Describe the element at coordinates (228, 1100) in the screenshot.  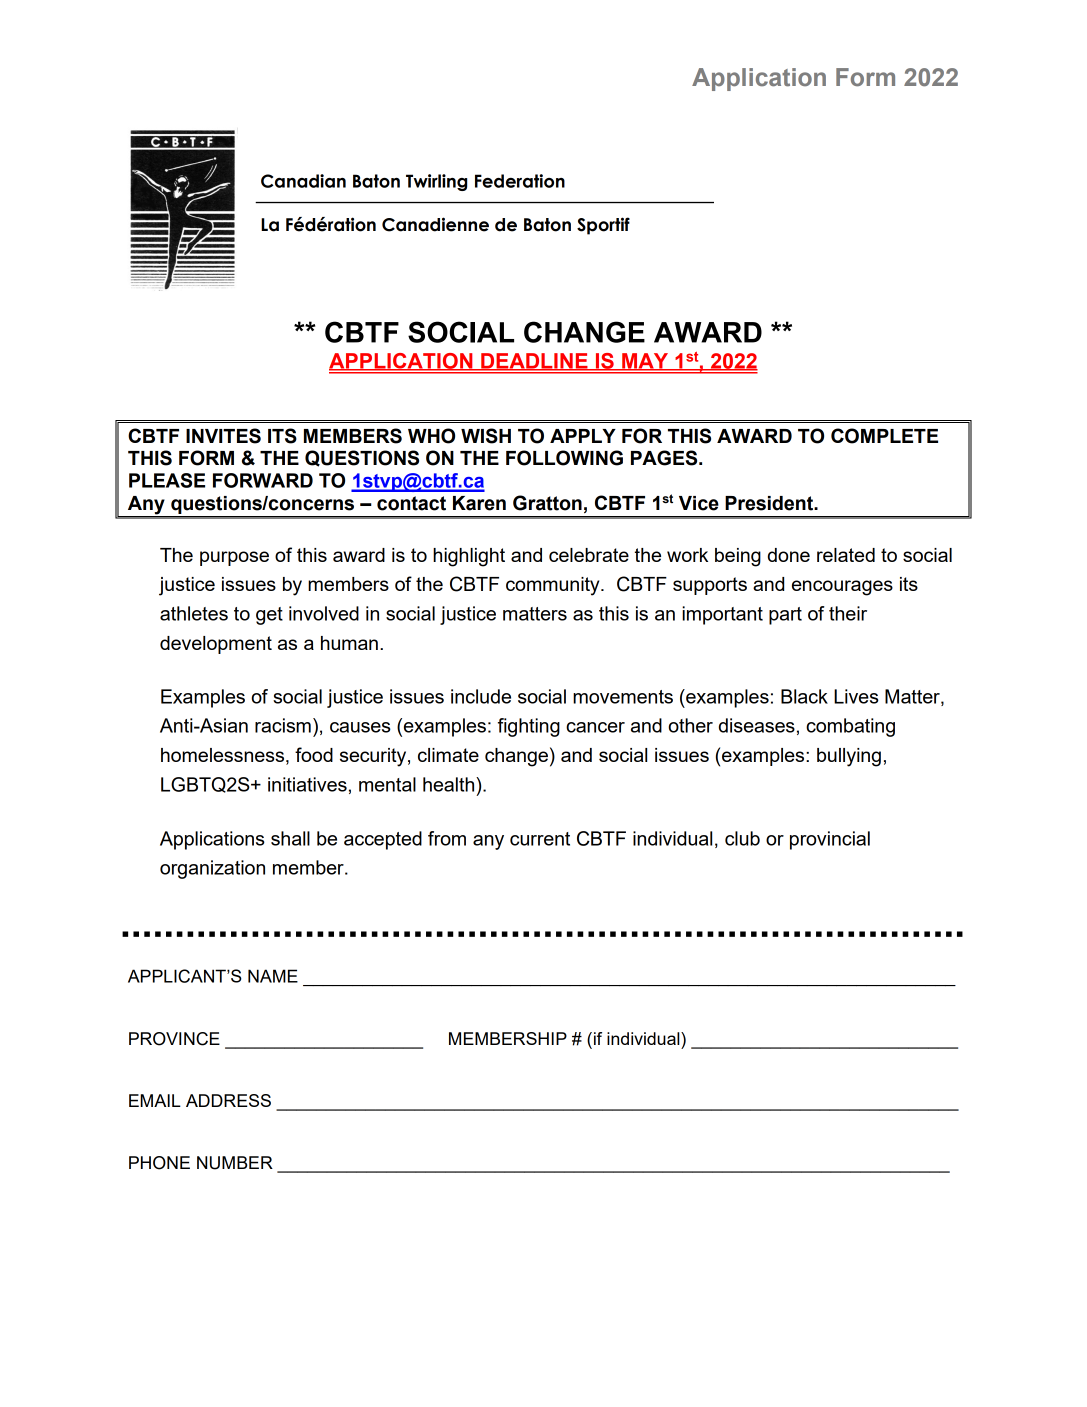
I see `ADDRESS` at that location.
